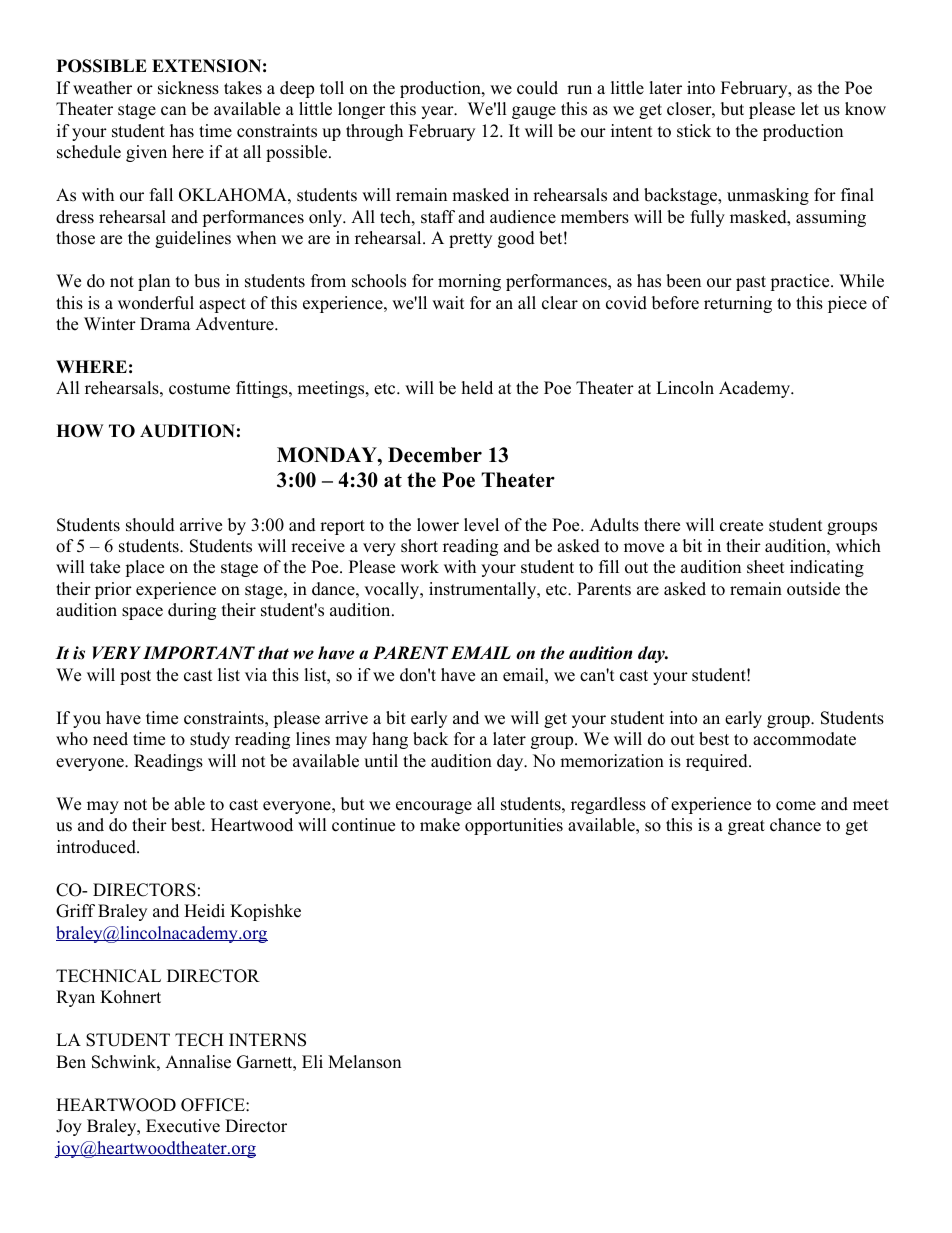  Describe the element at coordinates (741, 526) in the document. I see `create` at that location.
